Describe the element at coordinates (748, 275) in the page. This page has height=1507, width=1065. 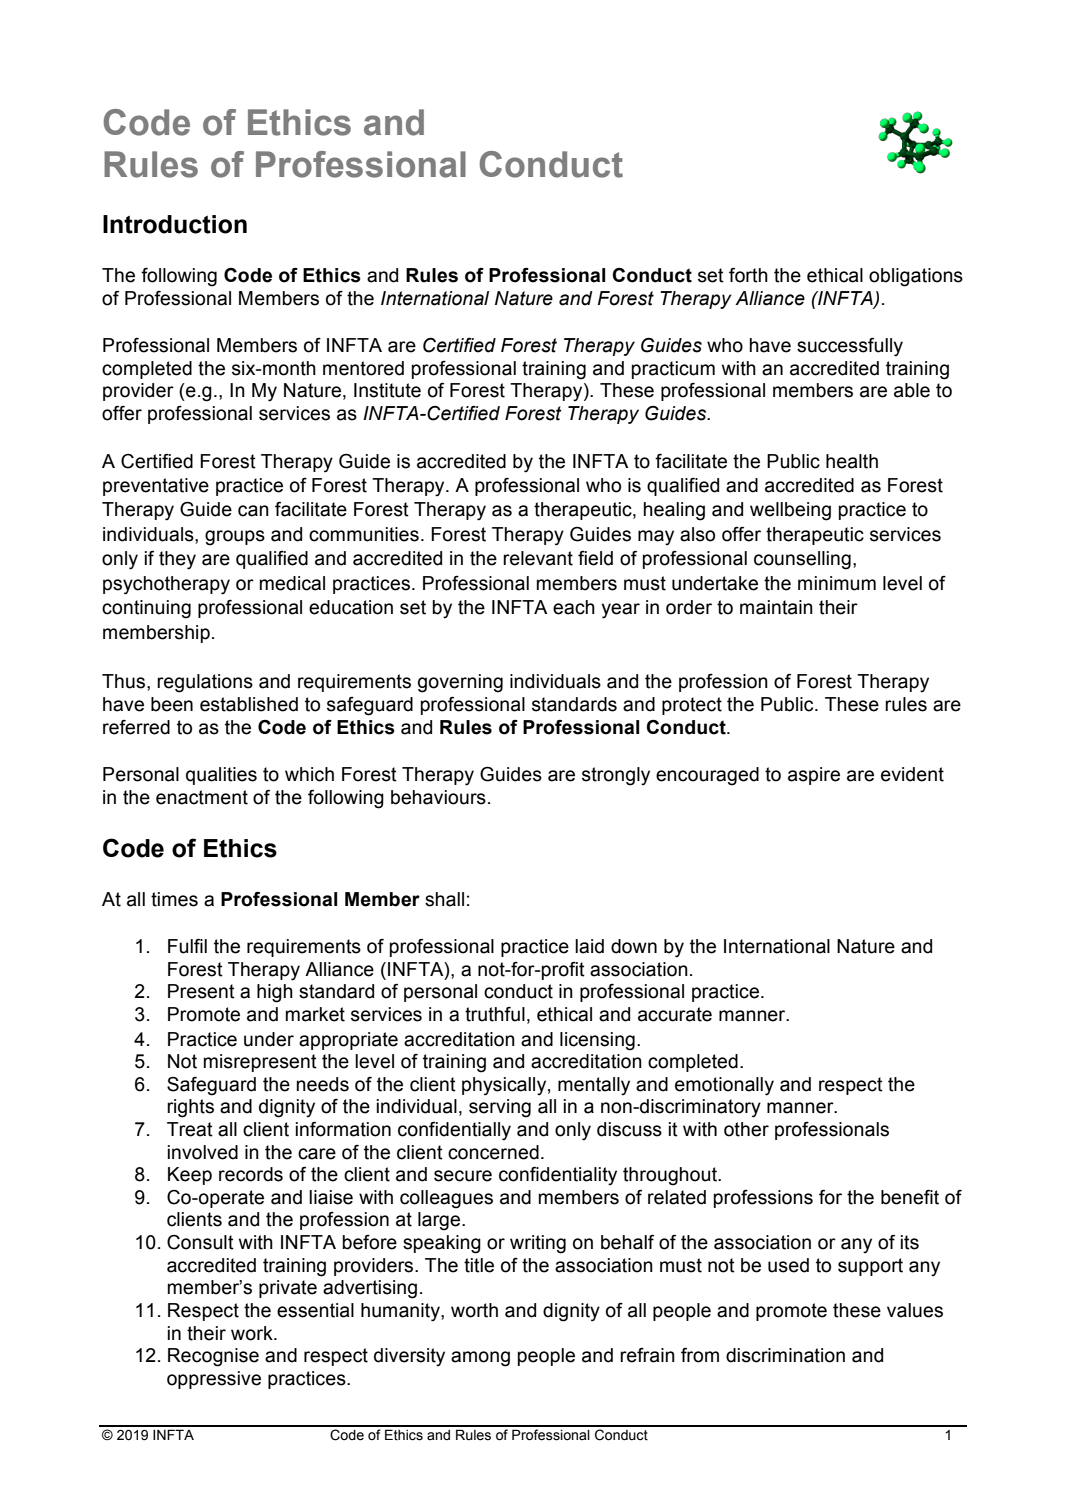
I see `forth` at that location.
